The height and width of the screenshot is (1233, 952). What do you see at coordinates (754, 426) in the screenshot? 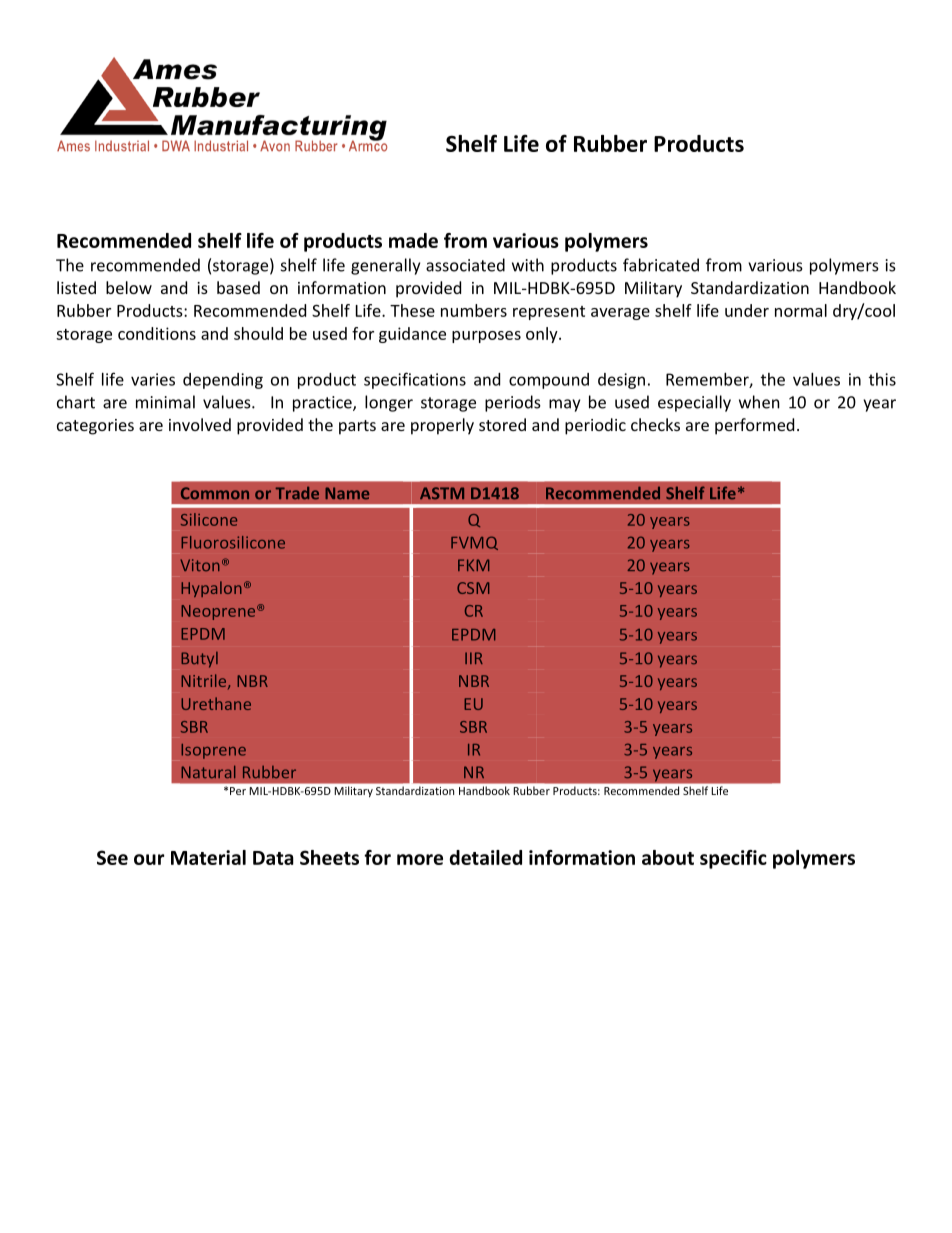
I see `performed` at bounding box center [754, 426].
